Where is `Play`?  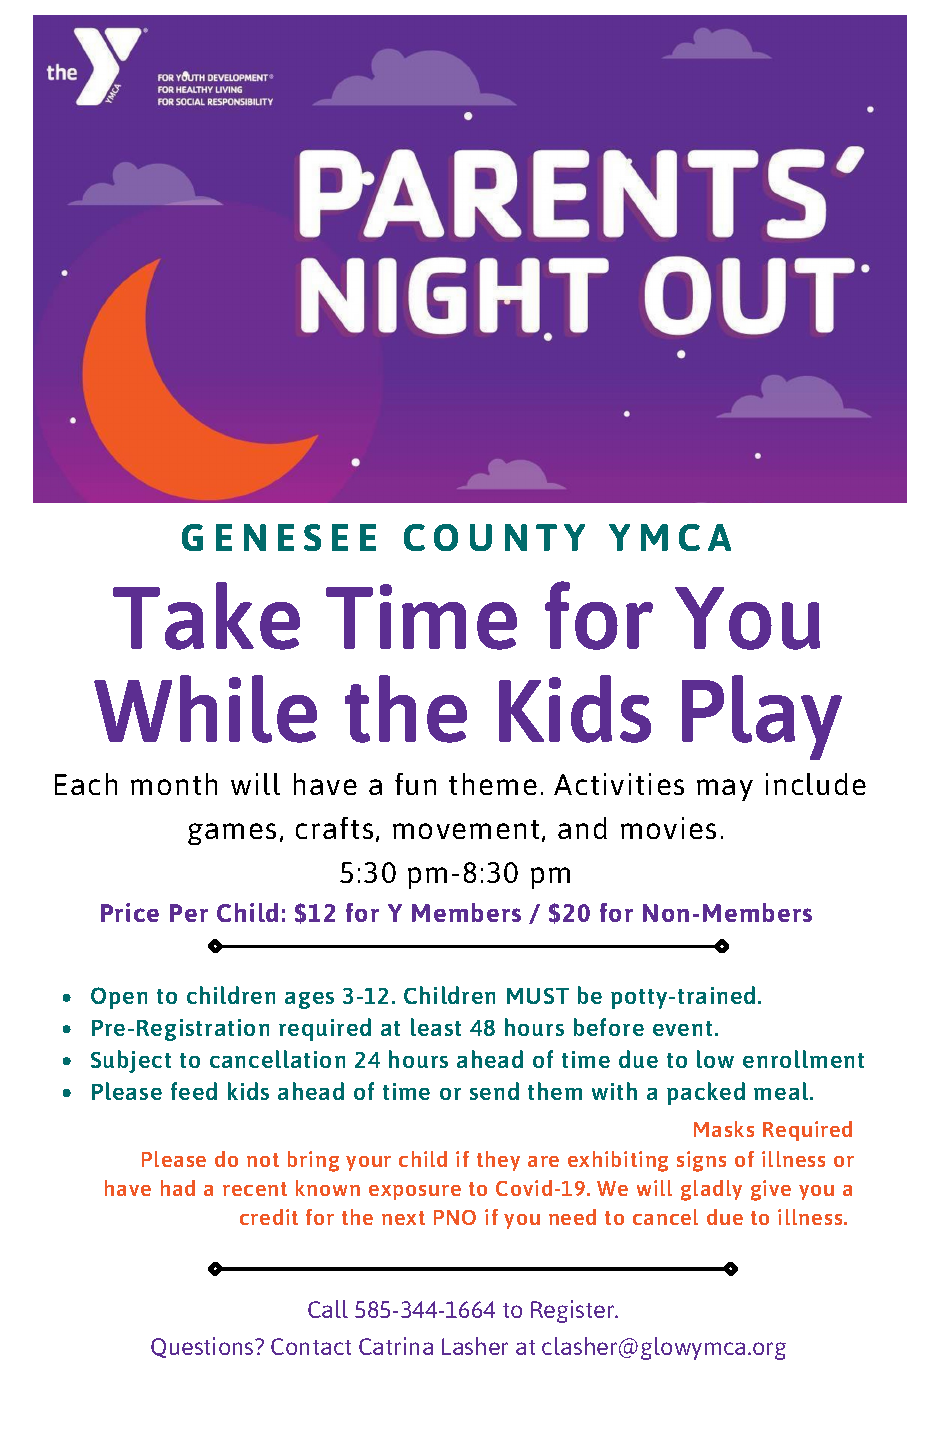 Play is located at coordinates (762, 717).
